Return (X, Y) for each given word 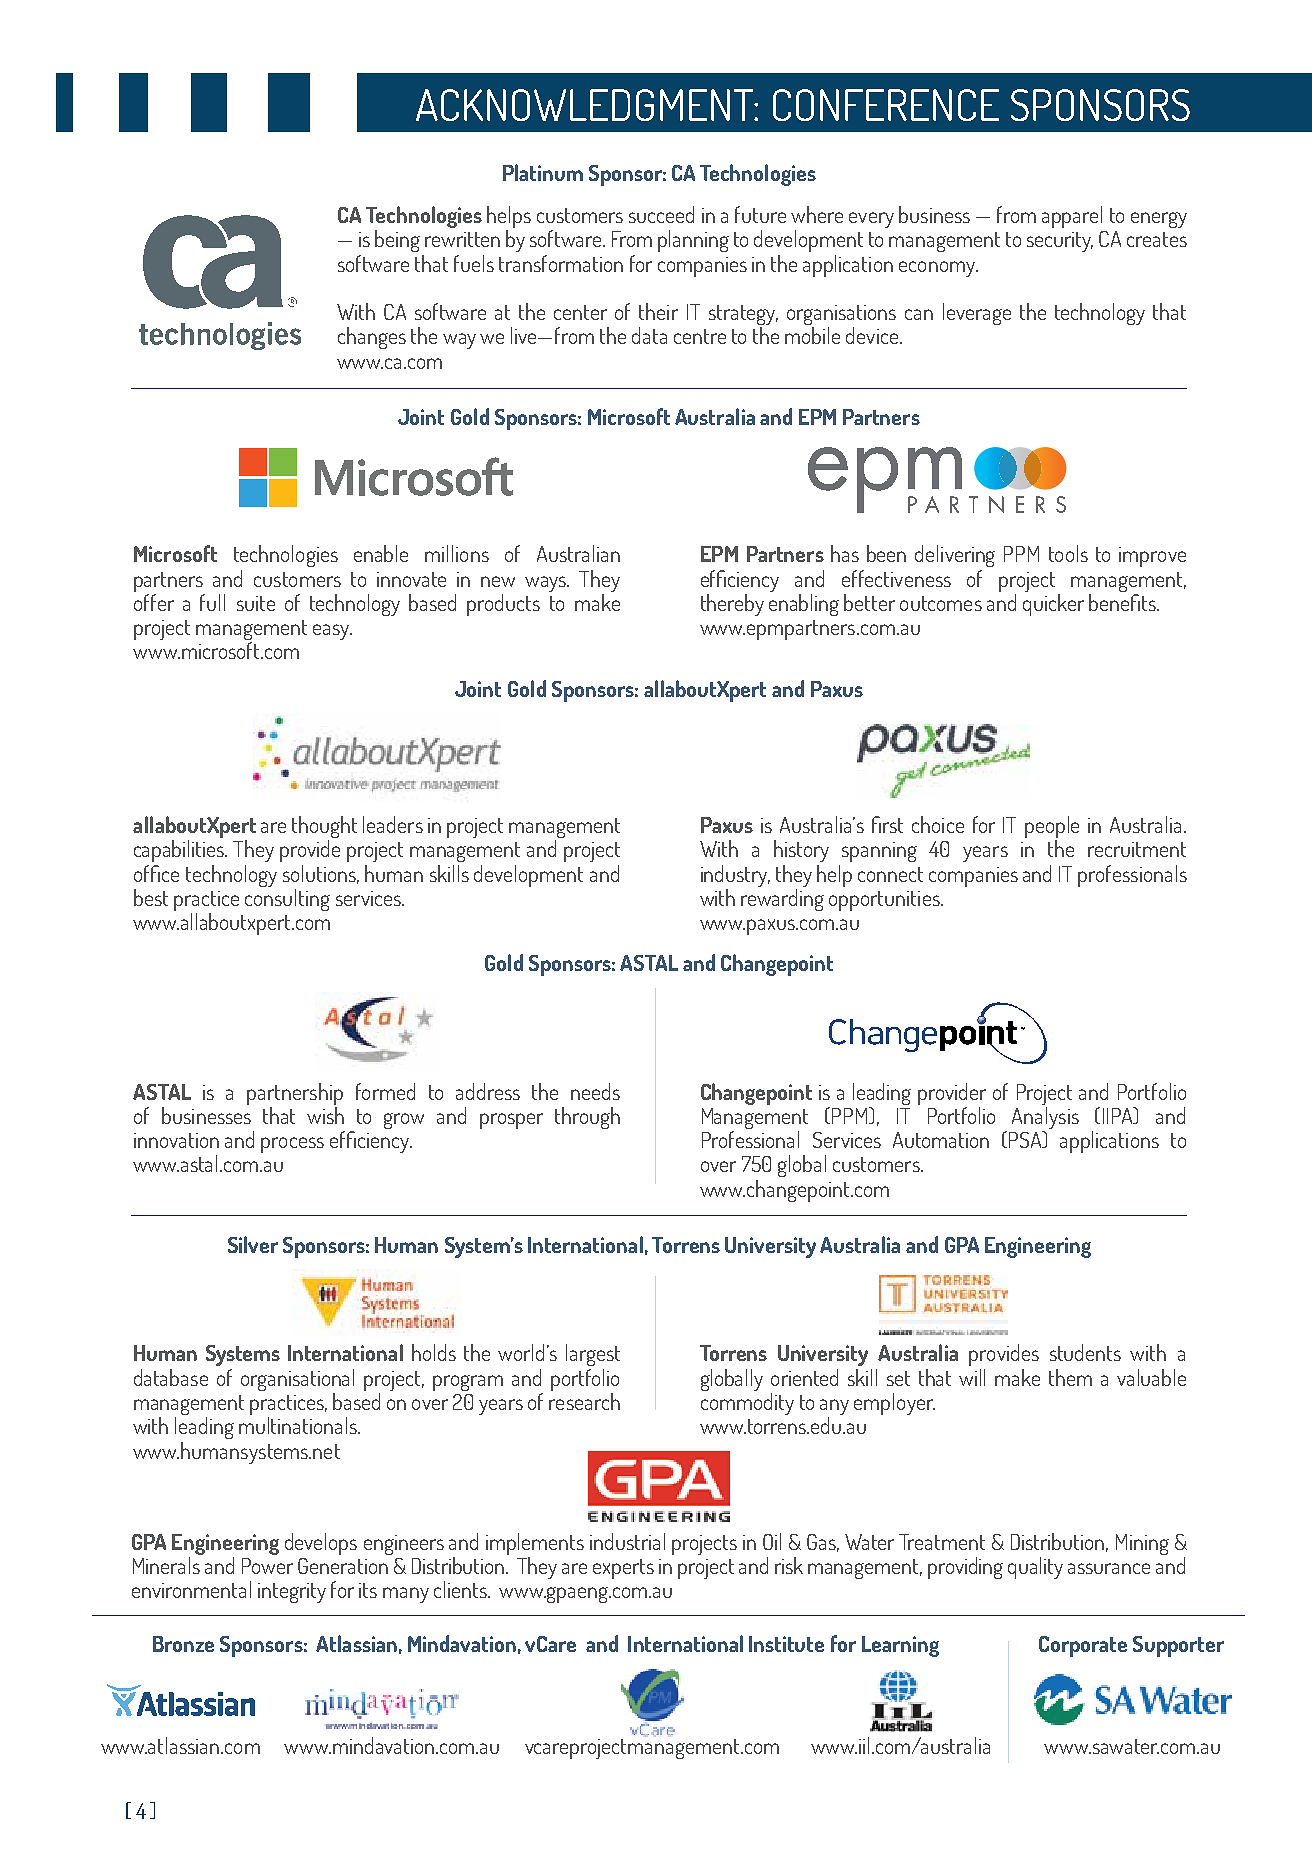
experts (623, 1569)
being (397, 241)
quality (1035, 1568)
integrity (292, 1593)
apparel (1072, 217)
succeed (661, 214)
